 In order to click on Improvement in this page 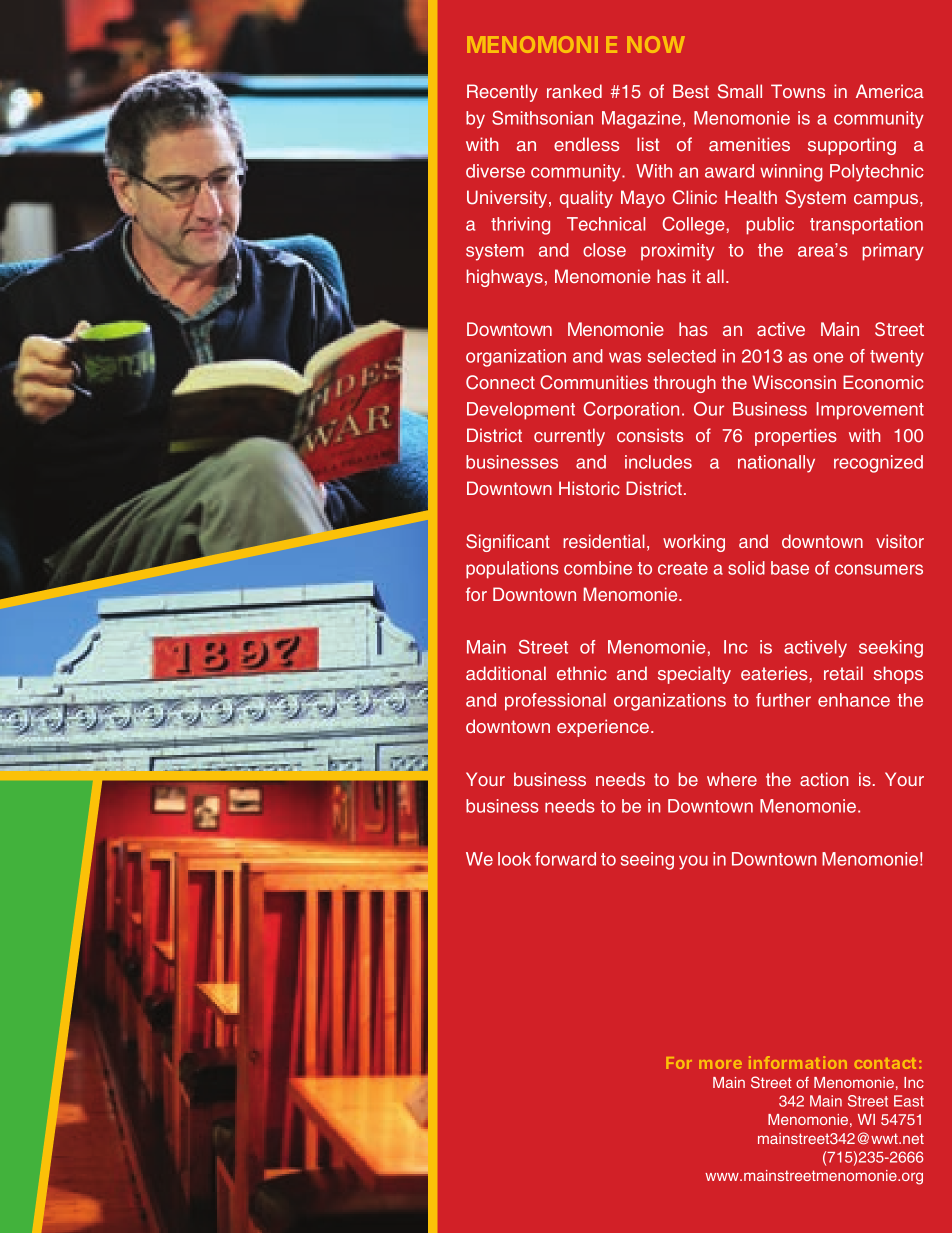, I will do `click(870, 411)`.
